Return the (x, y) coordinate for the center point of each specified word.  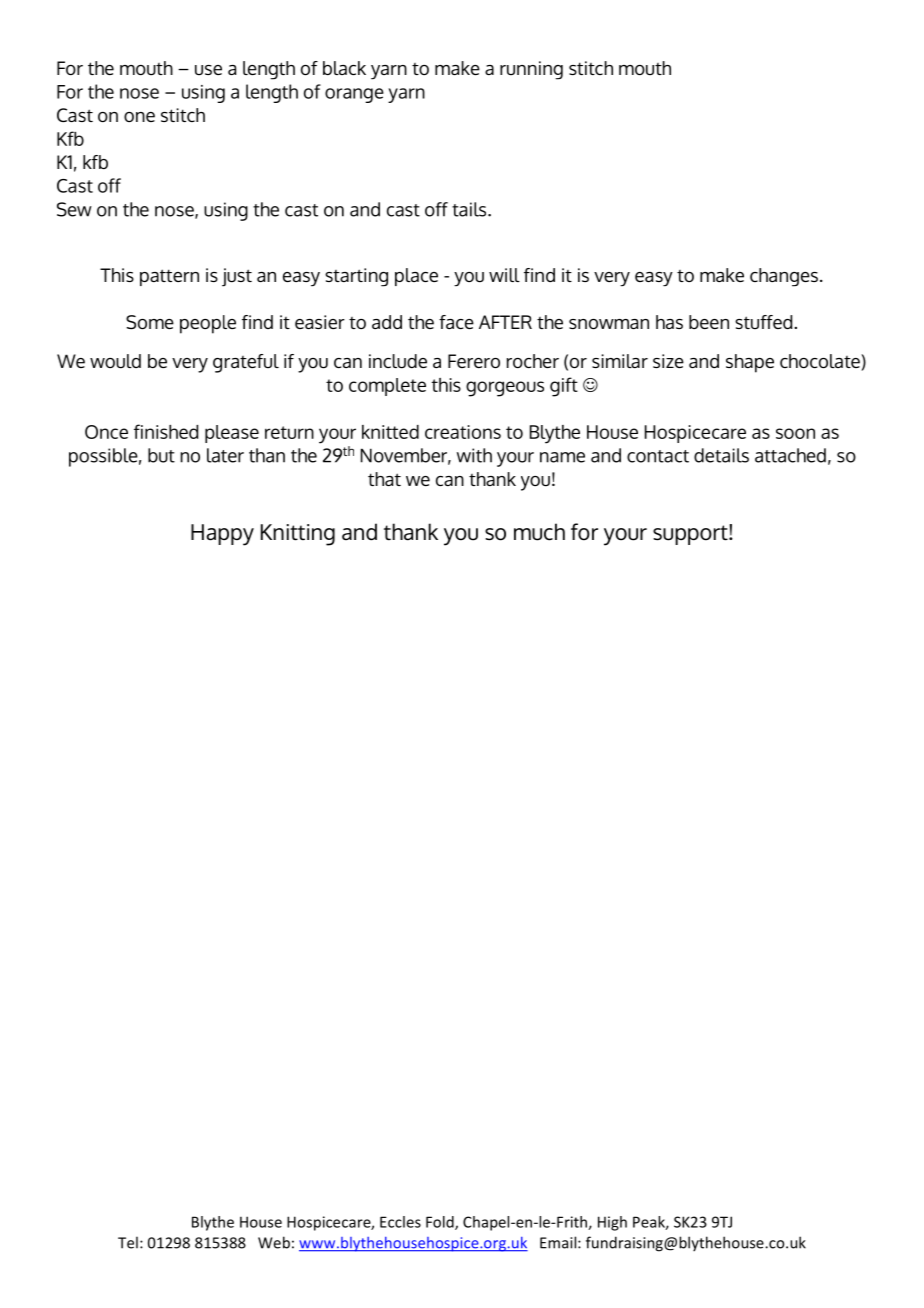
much (539, 532)
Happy (222, 535)
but (161, 455)
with (474, 455)
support (691, 535)
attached (790, 455)
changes (784, 277)
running (531, 70)
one (139, 117)
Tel (128, 1242)
